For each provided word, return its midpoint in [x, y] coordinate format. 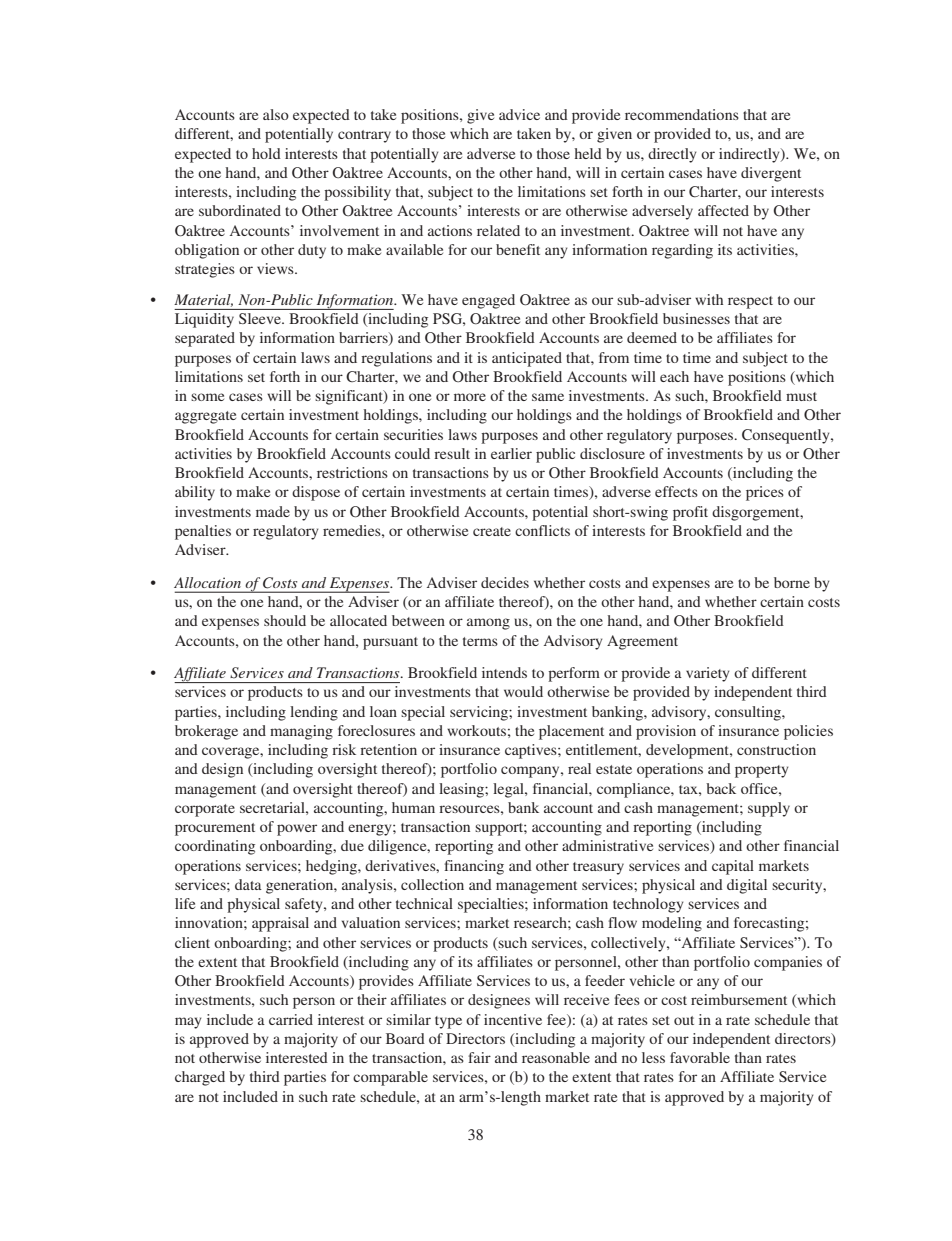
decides [505, 582]
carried [291, 1019]
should [285, 620]
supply [769, 809]
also [276, 114]
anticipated [527, 359]
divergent [771, 174]
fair [479, 1057]
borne [792, 582]
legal [509, 790]
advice [519, 114]
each [674, 376]
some [207, 397]
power [297, 830]
